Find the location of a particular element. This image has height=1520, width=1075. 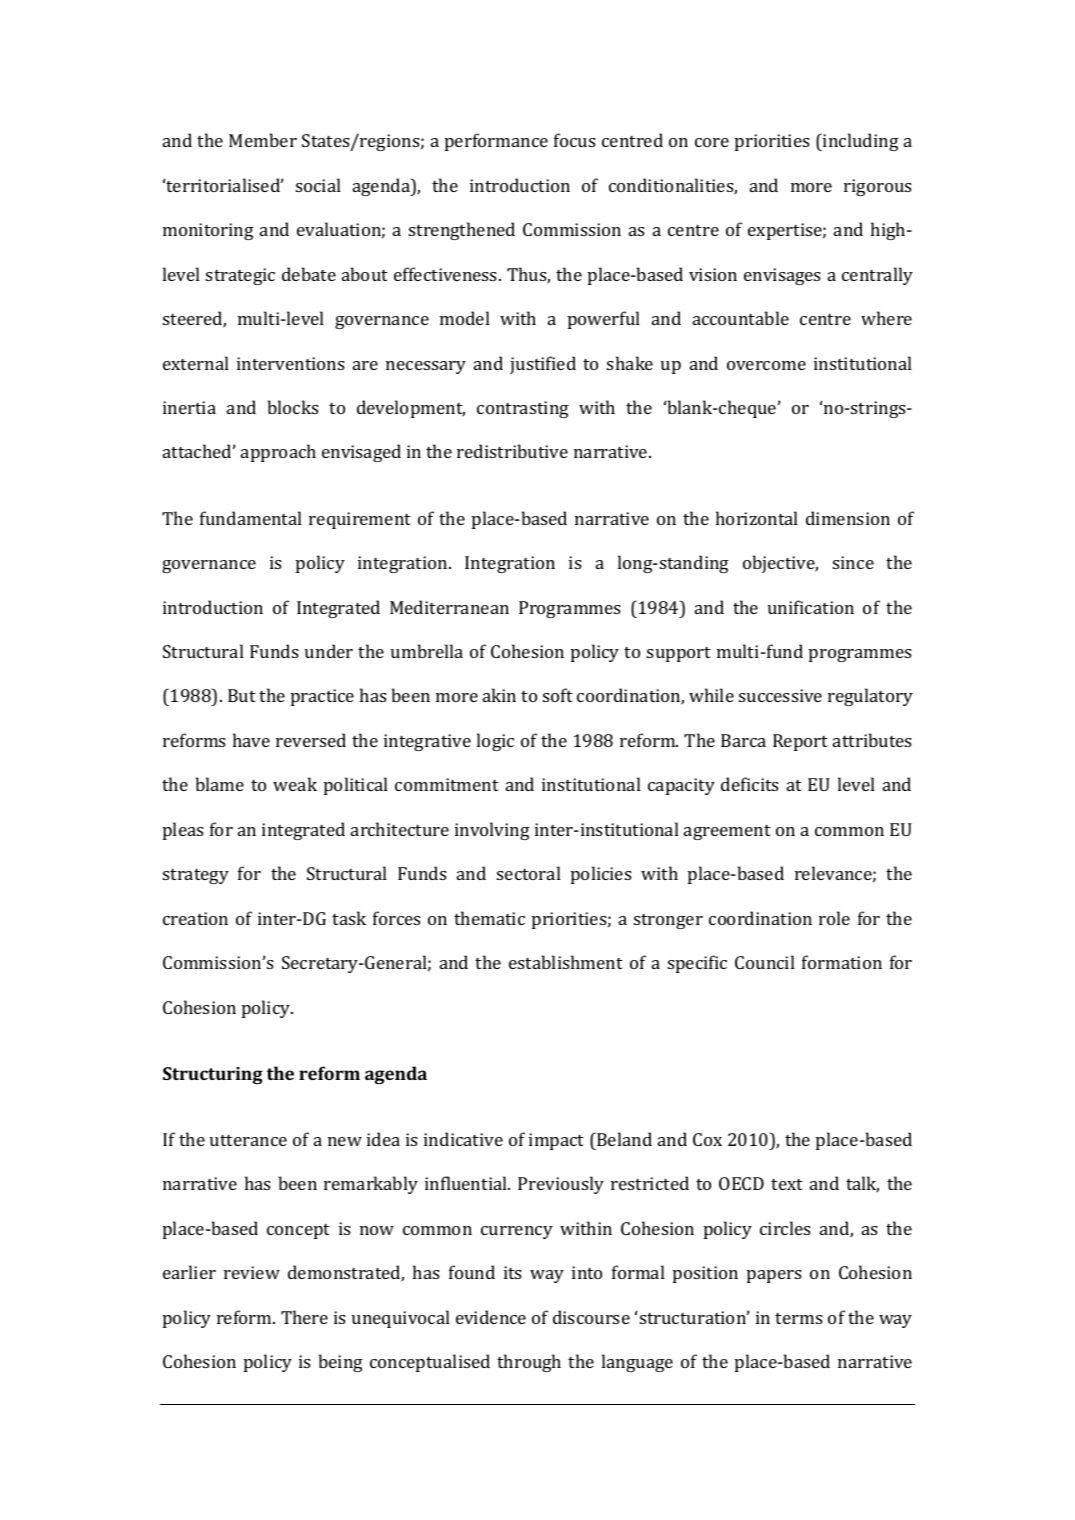

There is located at coordinates (304, 1317).
